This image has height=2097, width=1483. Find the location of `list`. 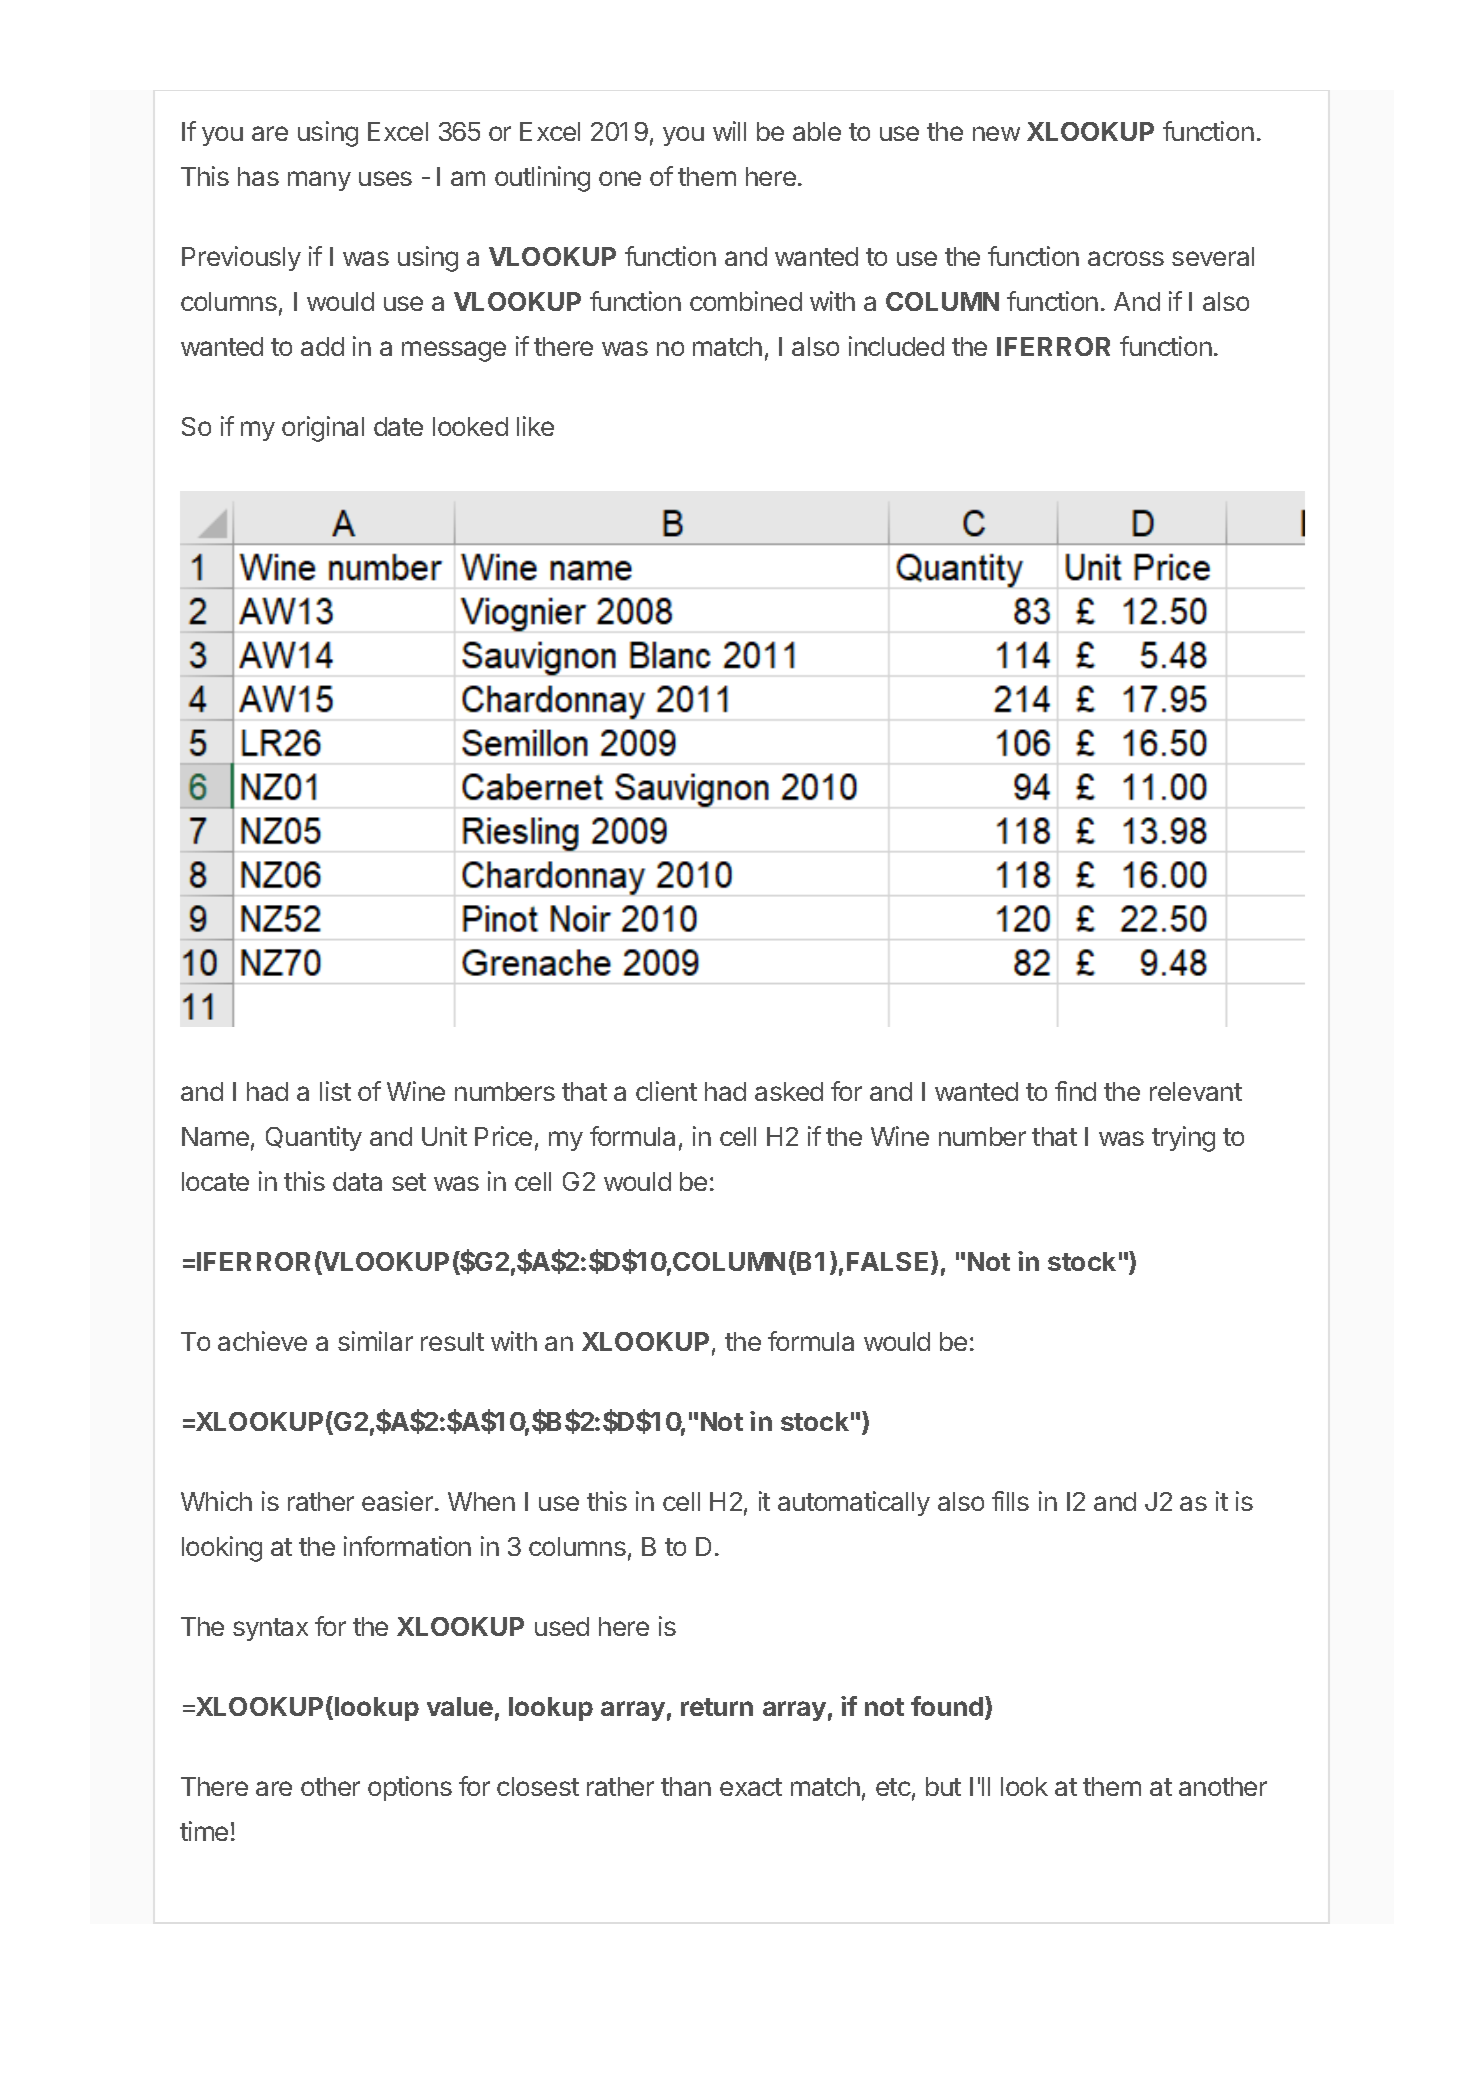

list is located at coordinates (335, 1091).
